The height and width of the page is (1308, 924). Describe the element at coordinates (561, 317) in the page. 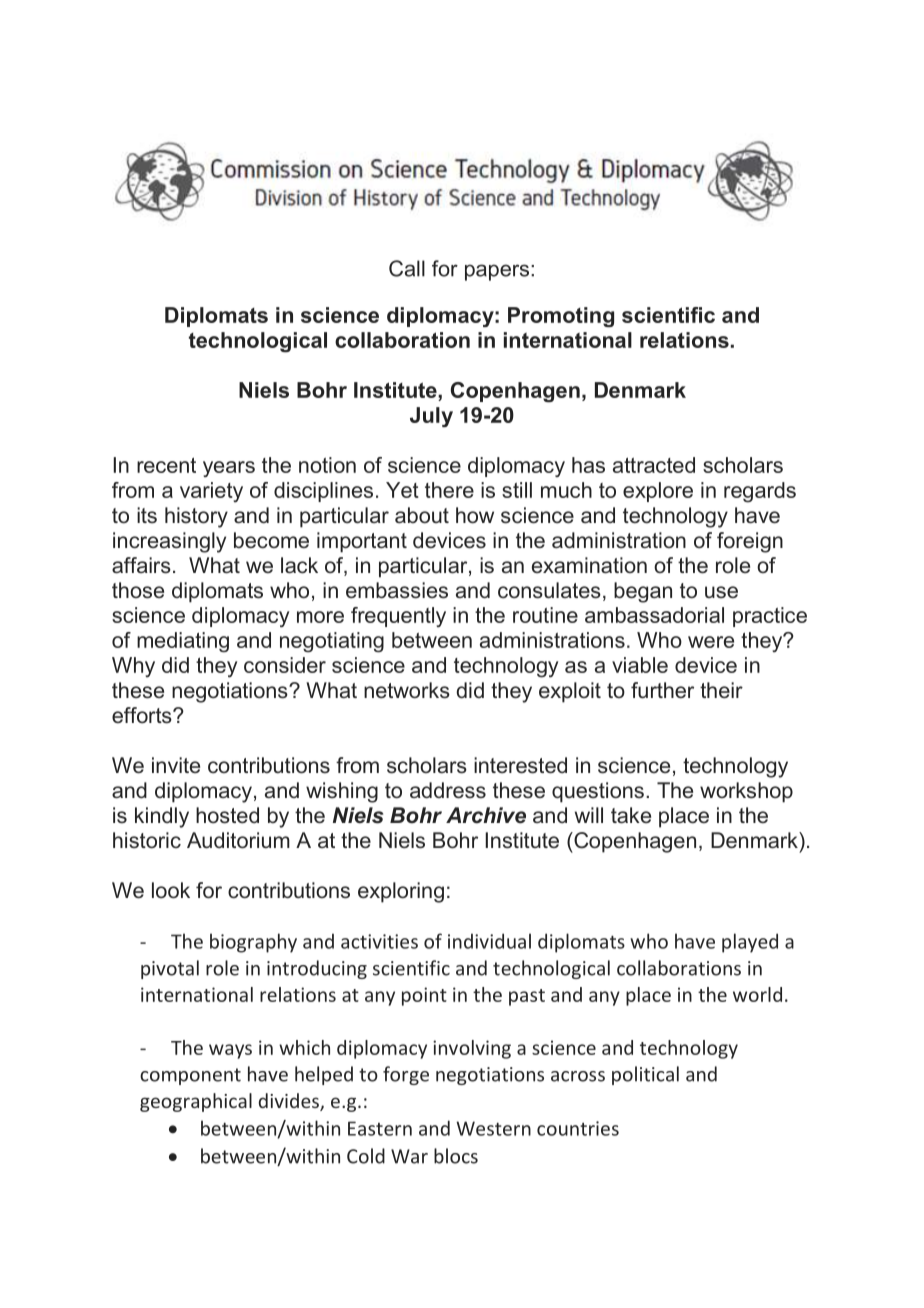

I see `Promoting` at that location.
